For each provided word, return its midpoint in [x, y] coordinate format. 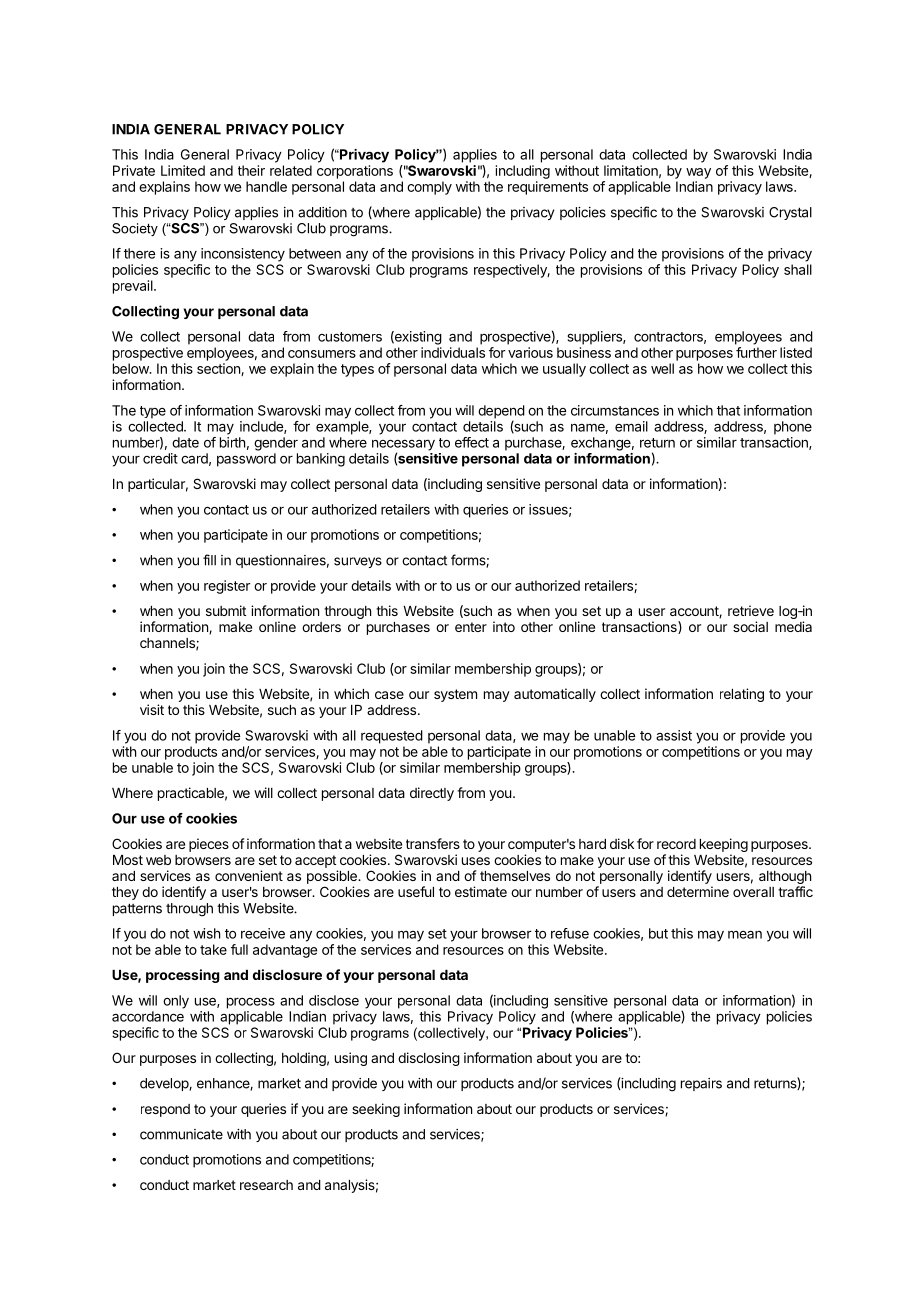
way [698, 173]
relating [742, 695]
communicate [181, 1134]
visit [152, 709]
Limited [183, 170]
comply [429, 188]
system [455, 695]
